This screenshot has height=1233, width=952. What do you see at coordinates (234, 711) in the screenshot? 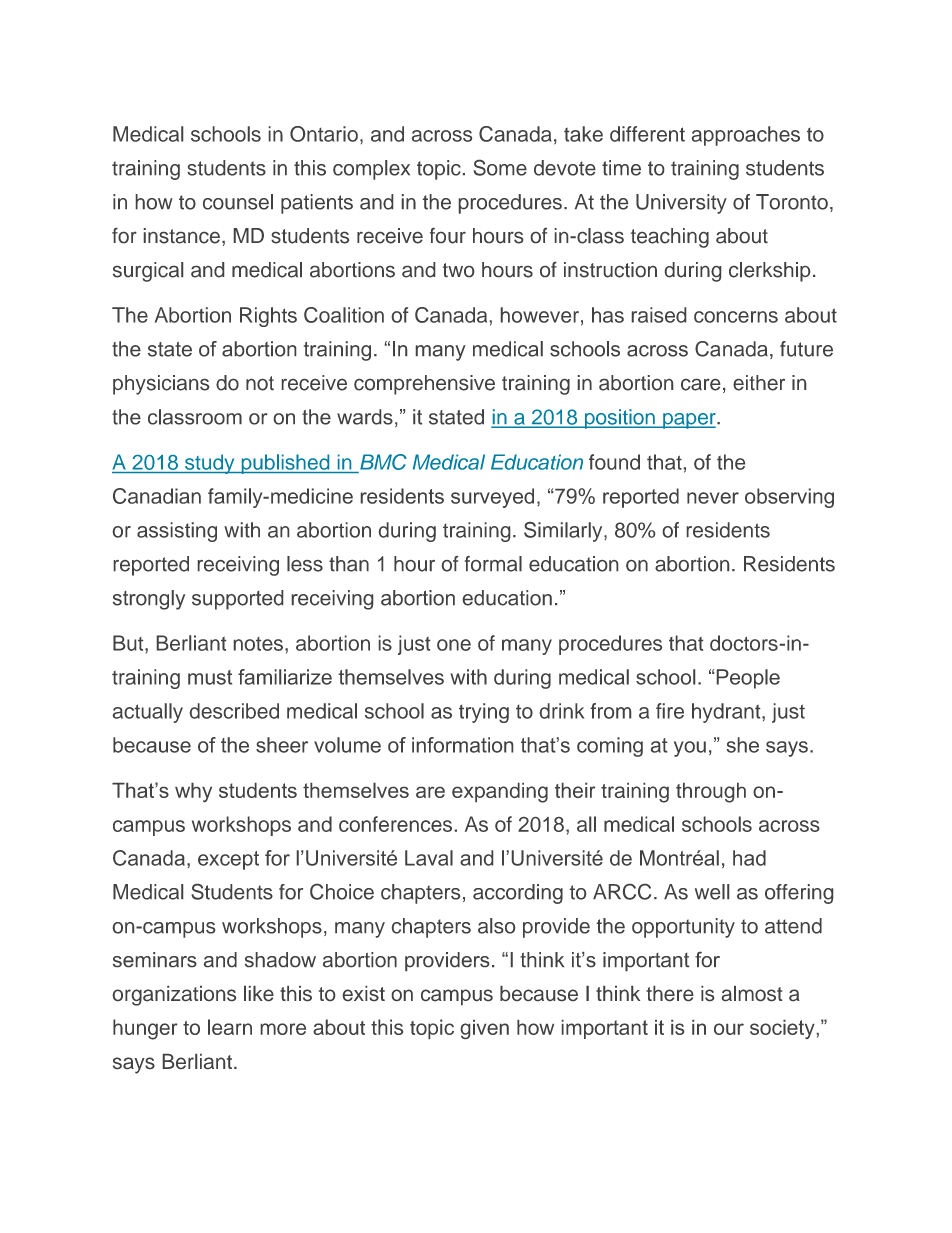
I see `described` at bounding box center [234, 711].
